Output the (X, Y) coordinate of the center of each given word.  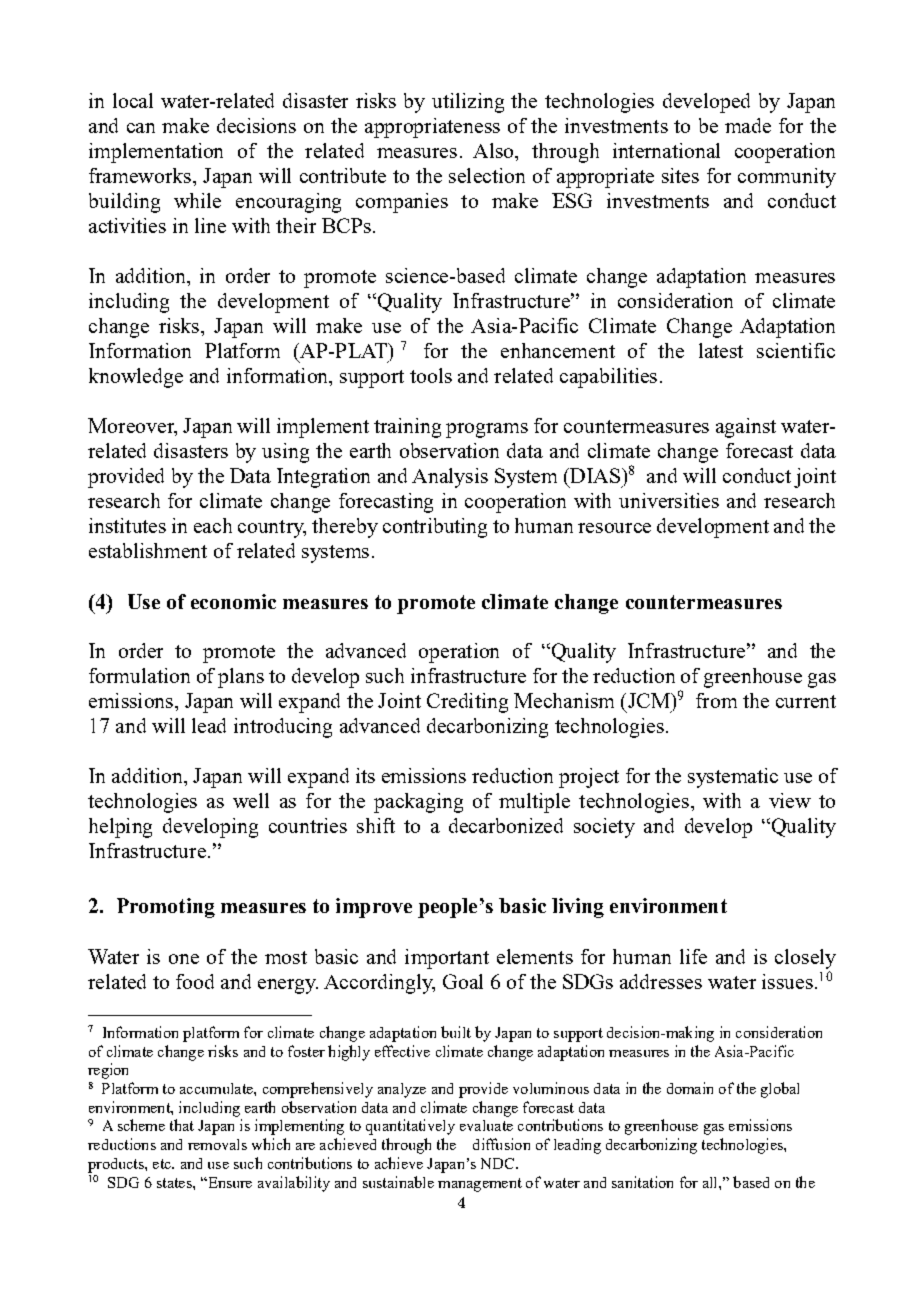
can (141, 128)
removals (217, 1144)
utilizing (468, 103)
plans (241, 678)
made (748, 125)
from (716, 700)
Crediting (467, 703)
